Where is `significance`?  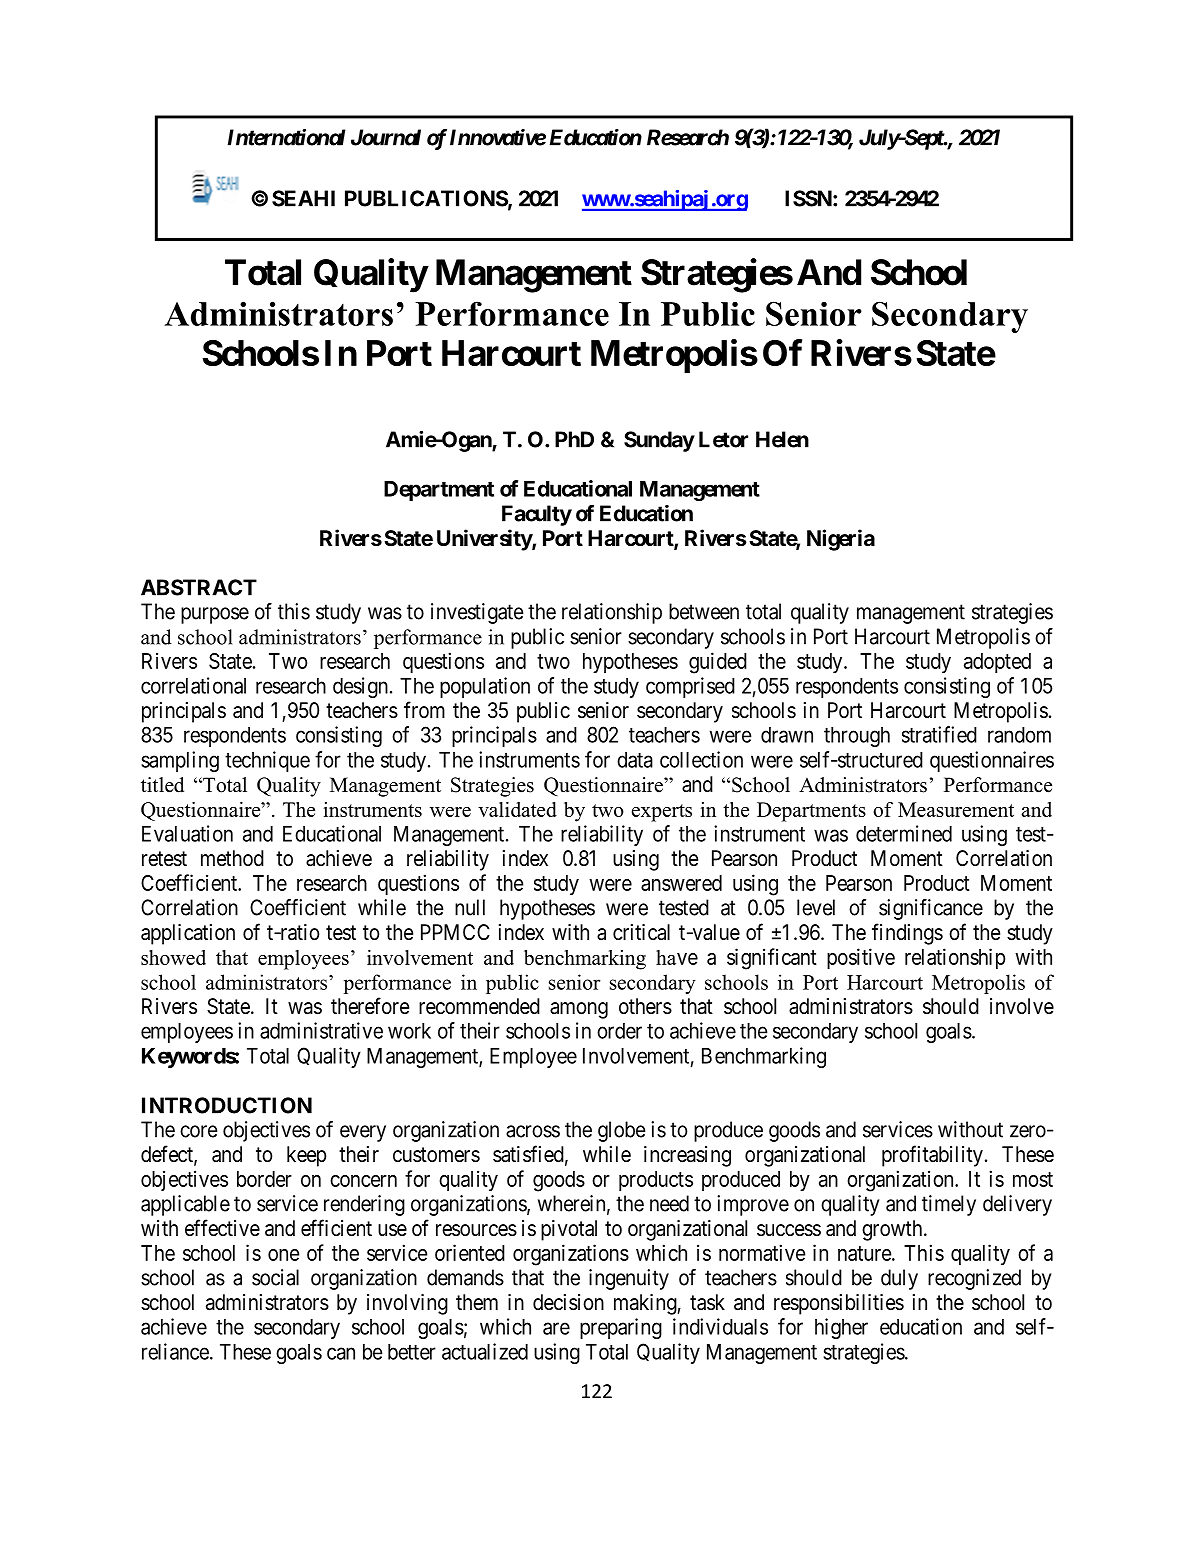 significance is located at coordinates (931, 909).
